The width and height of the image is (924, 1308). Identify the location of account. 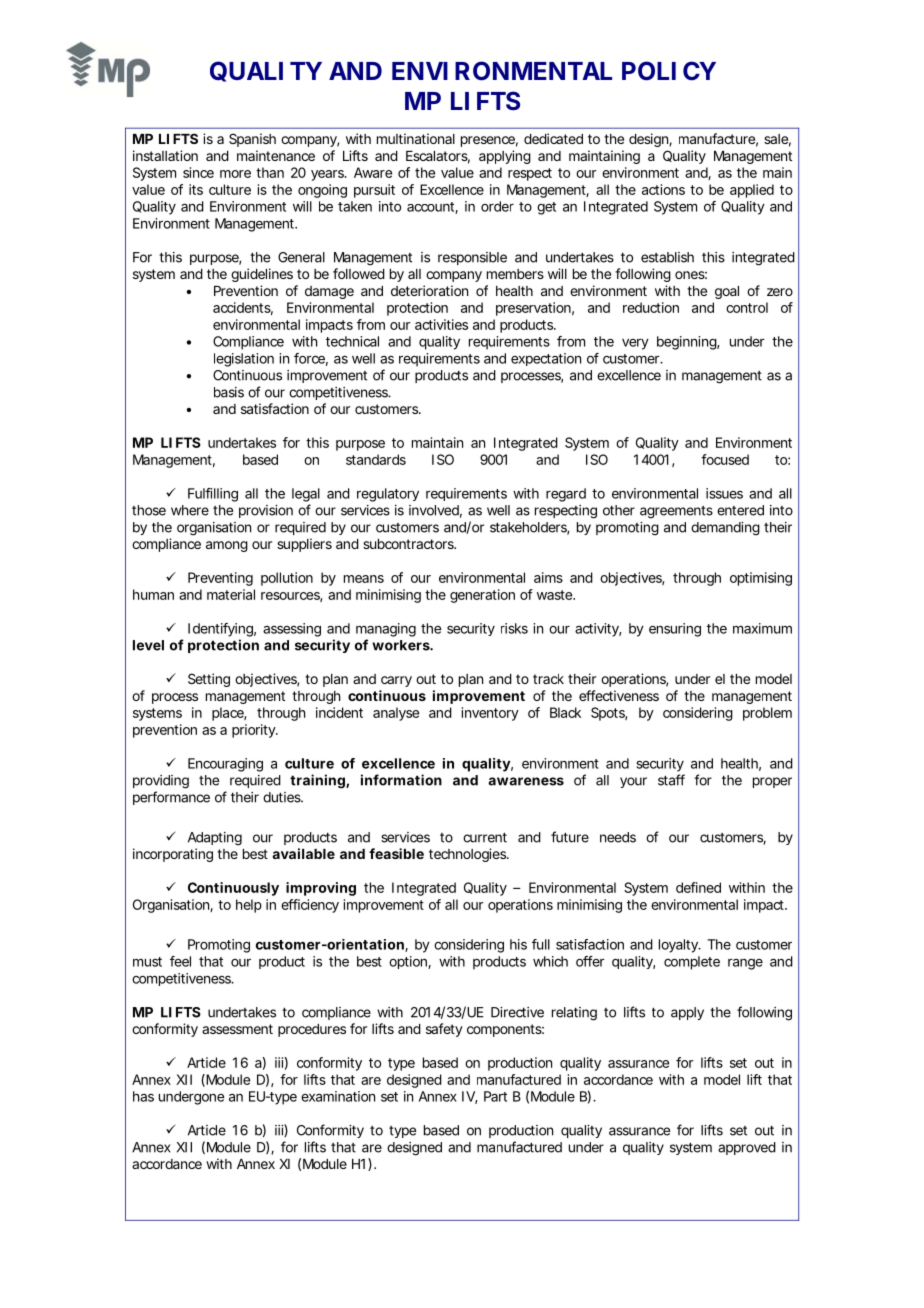
(432, 208).
